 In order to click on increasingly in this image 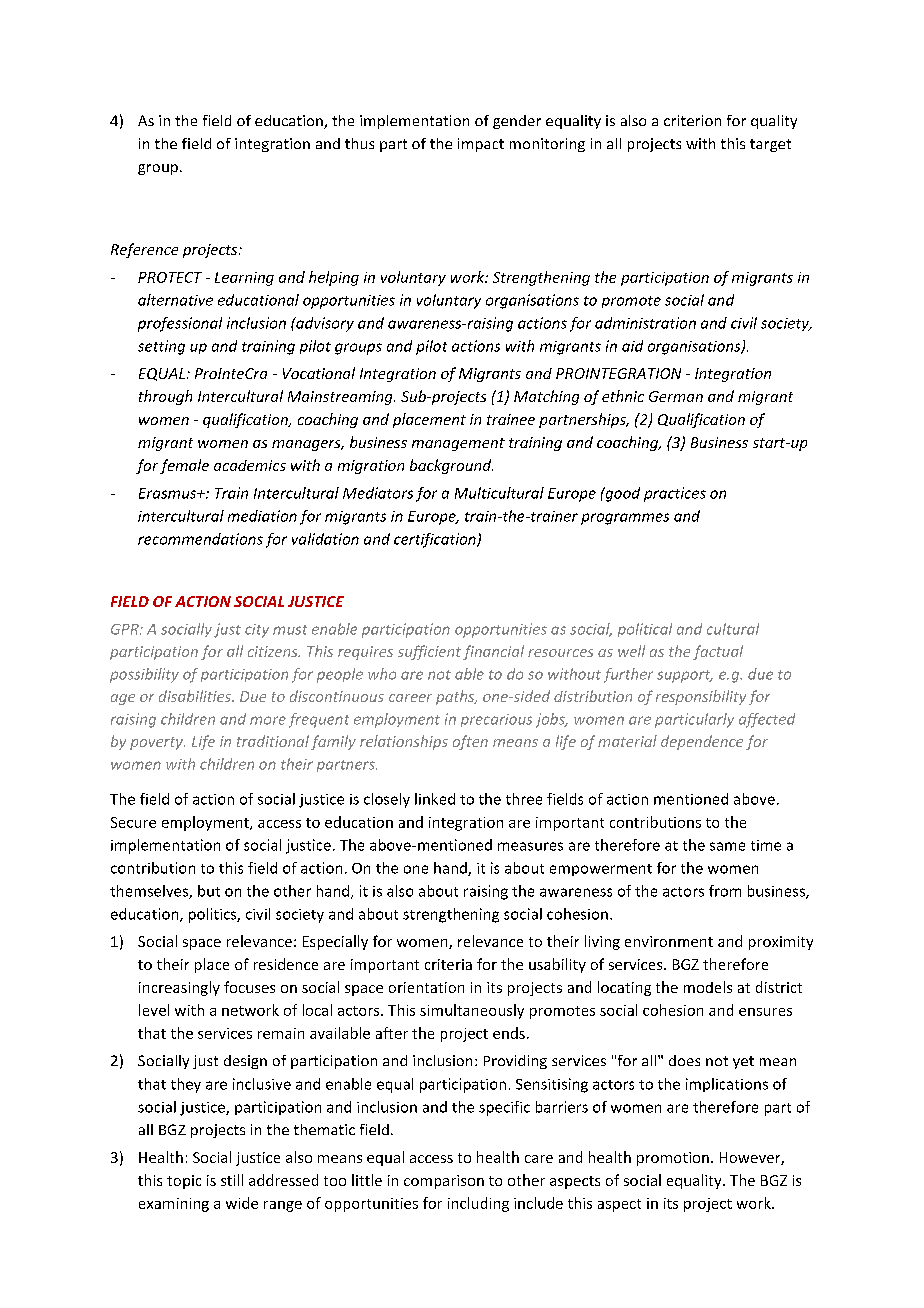, I will do `click(179, 988)`.
